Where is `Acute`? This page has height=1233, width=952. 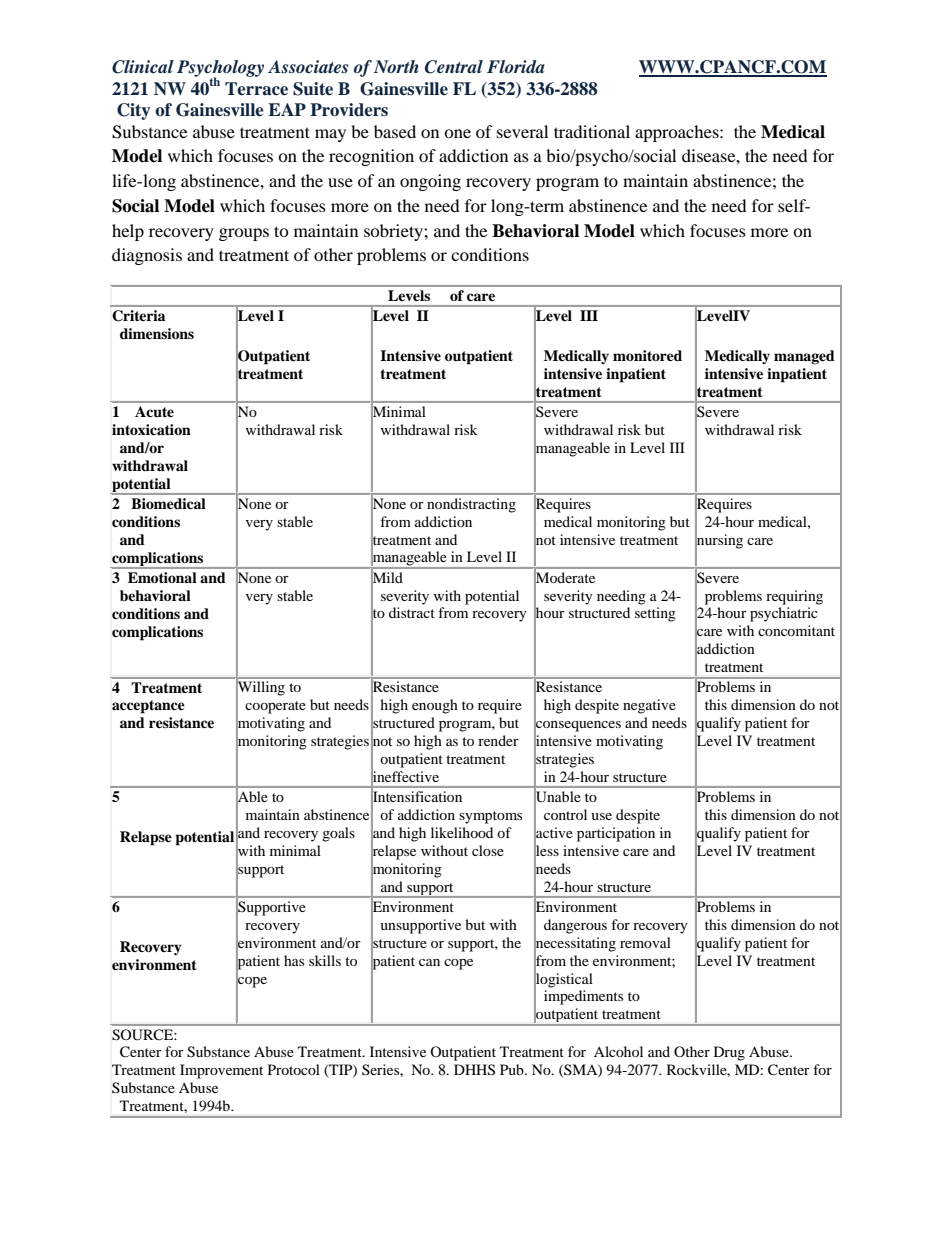 Acute is located at coordinates (154, 412).
